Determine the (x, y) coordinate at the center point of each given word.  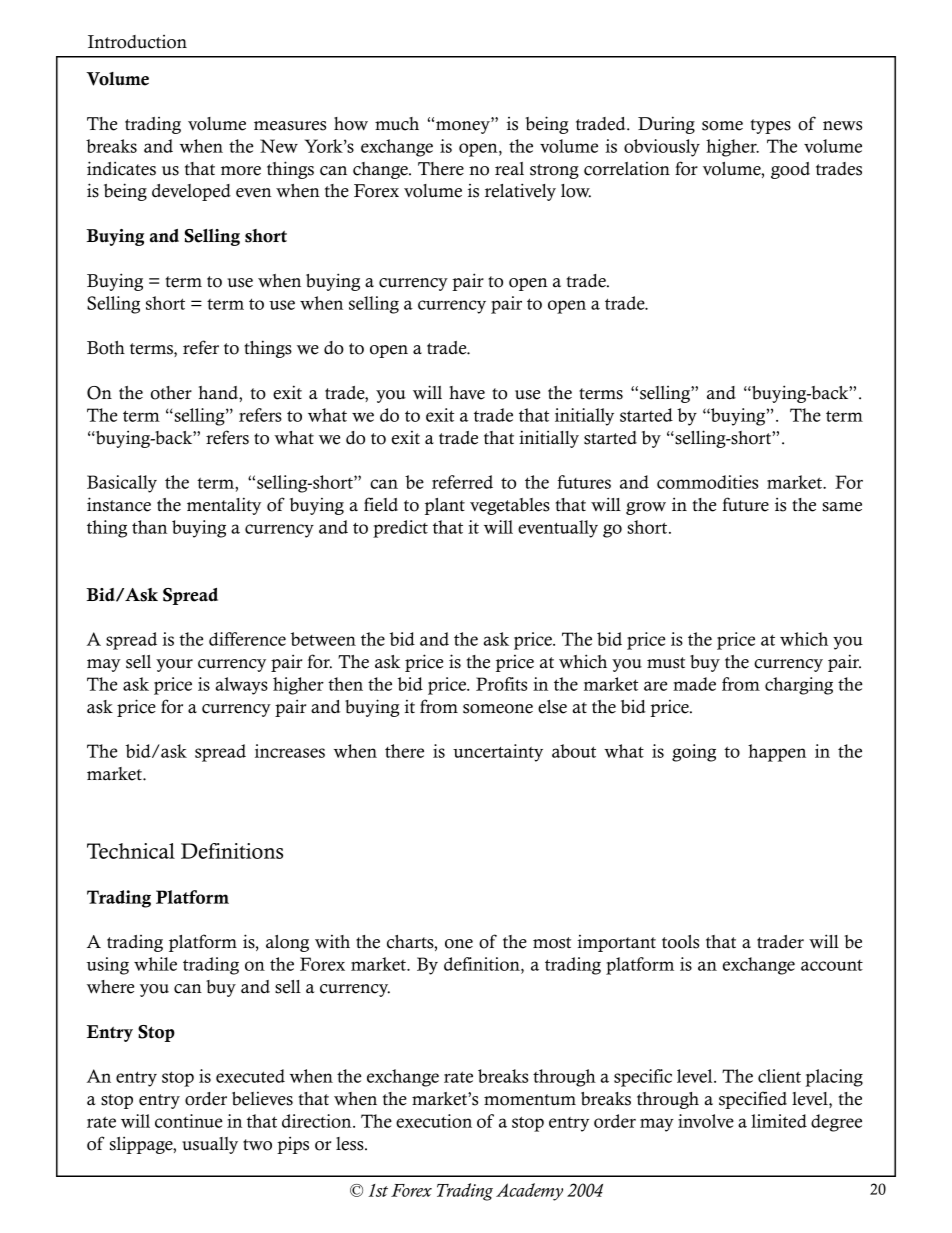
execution (434, 1121)
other (171, 393)
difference (247, 639)
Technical (131, 851)
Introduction (137, 42)
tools (680, 942)
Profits (501, 684)
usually (210, 1145)
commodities (707, 482)
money (464, 127)
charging (799, 686)
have (467, 393)
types (770, 126)
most (552, 943)
